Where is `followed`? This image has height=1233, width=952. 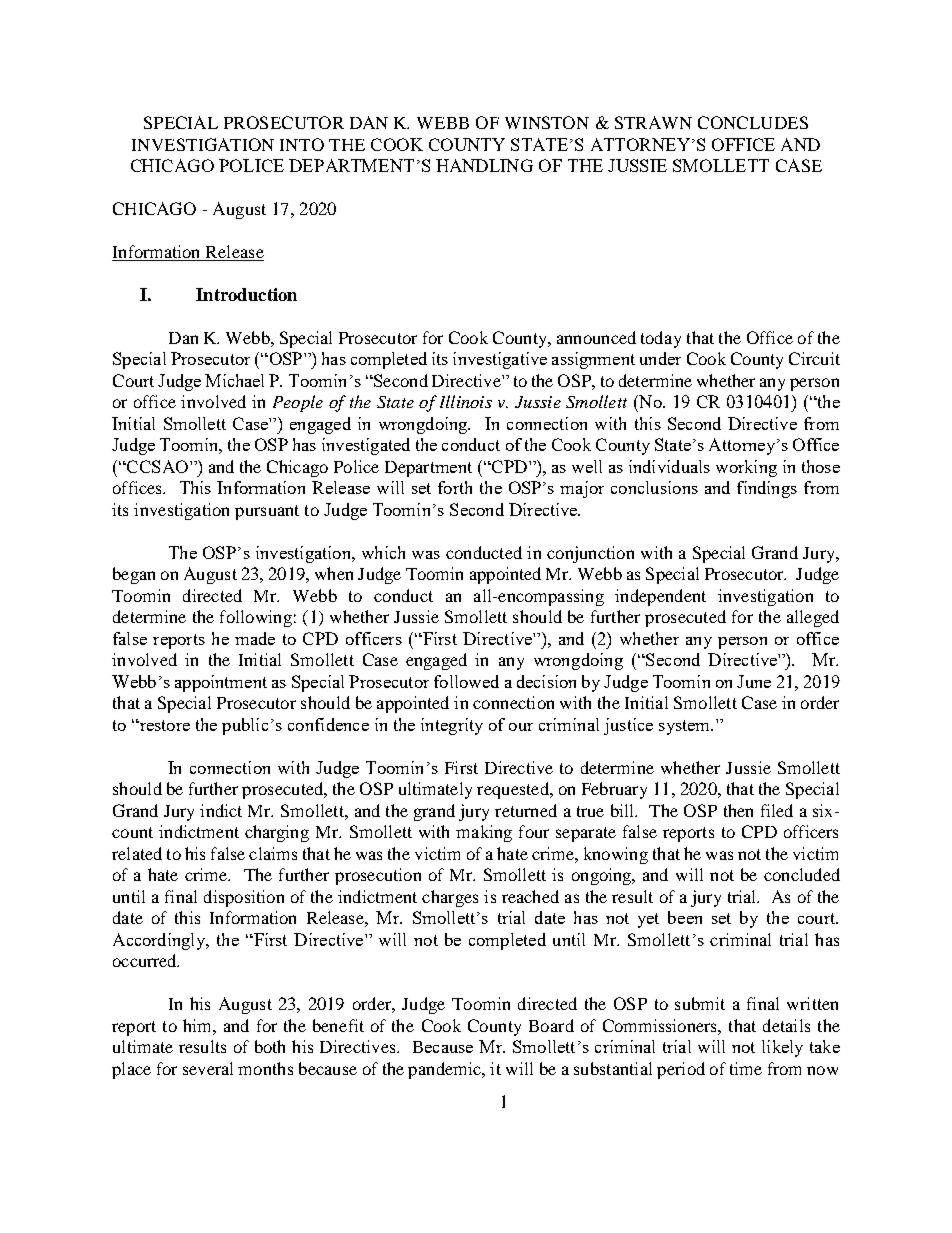 followed is located at coordinates (466, 681).
